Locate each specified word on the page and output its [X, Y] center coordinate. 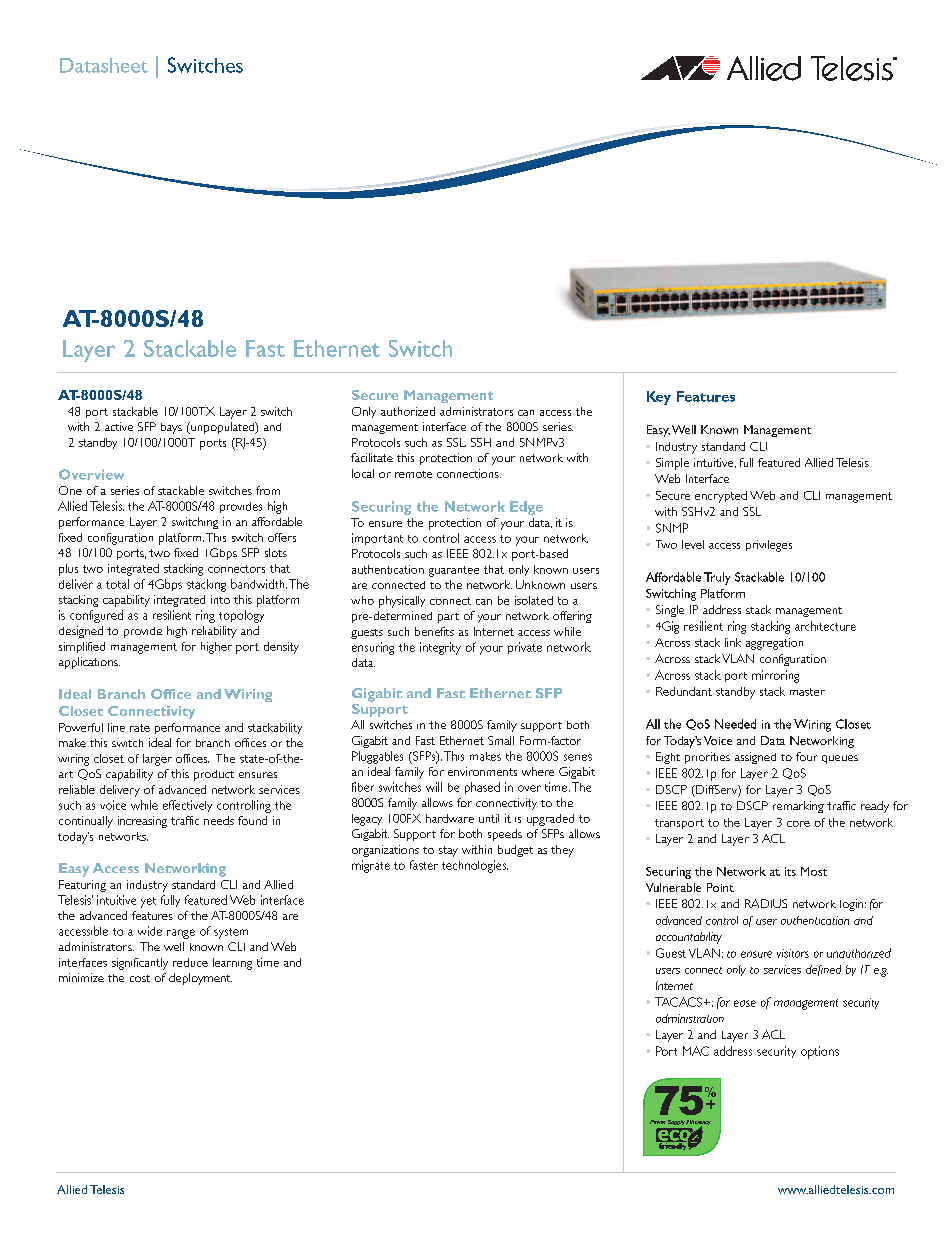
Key [659, 398]
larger [157, 760]
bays [171, 428]
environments [482, 771]
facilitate [372, 457]
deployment [200, 979]
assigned [755, 758]
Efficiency [698, 1124]
